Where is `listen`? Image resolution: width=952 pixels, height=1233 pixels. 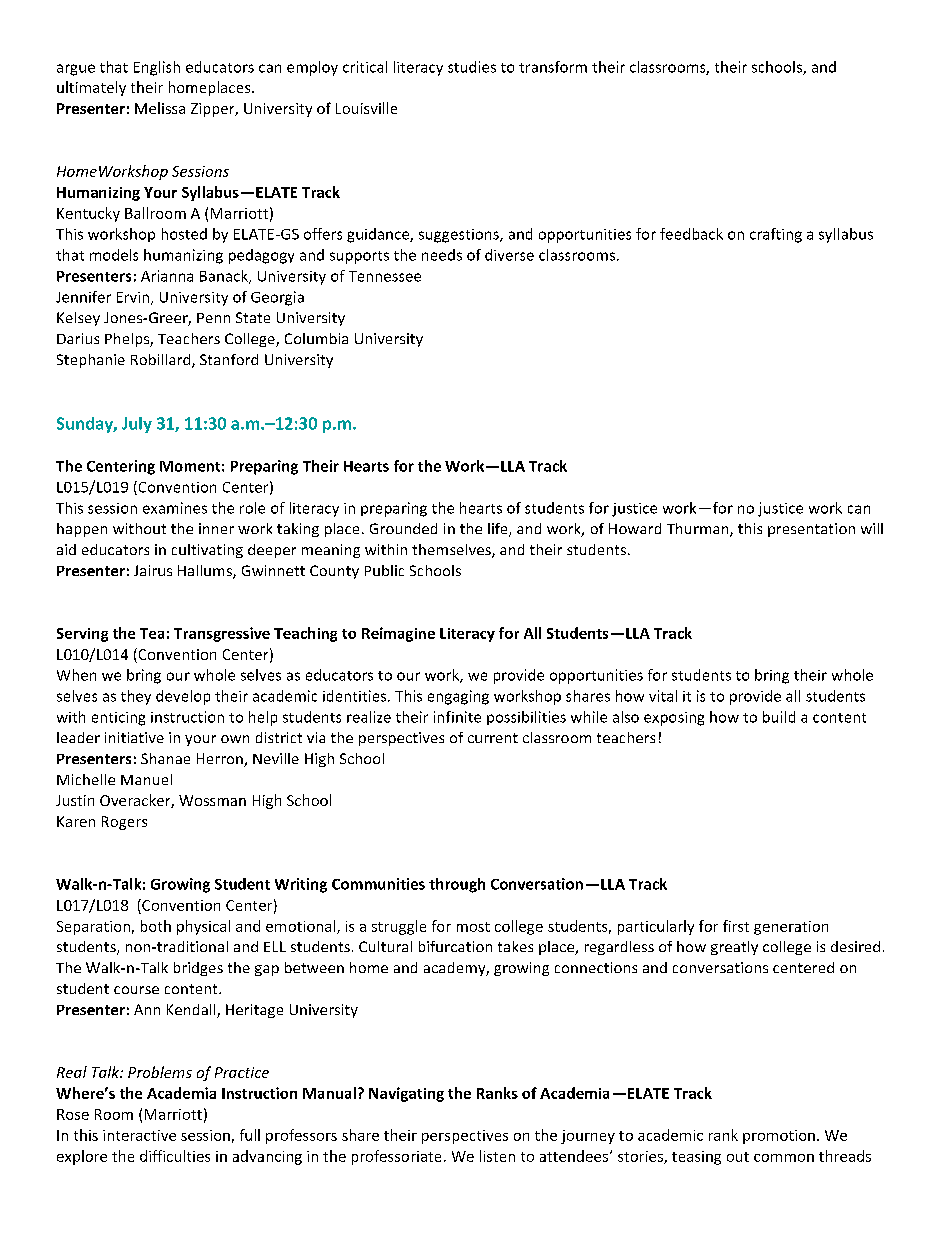 listen is located at coordinates (497, 1156).
